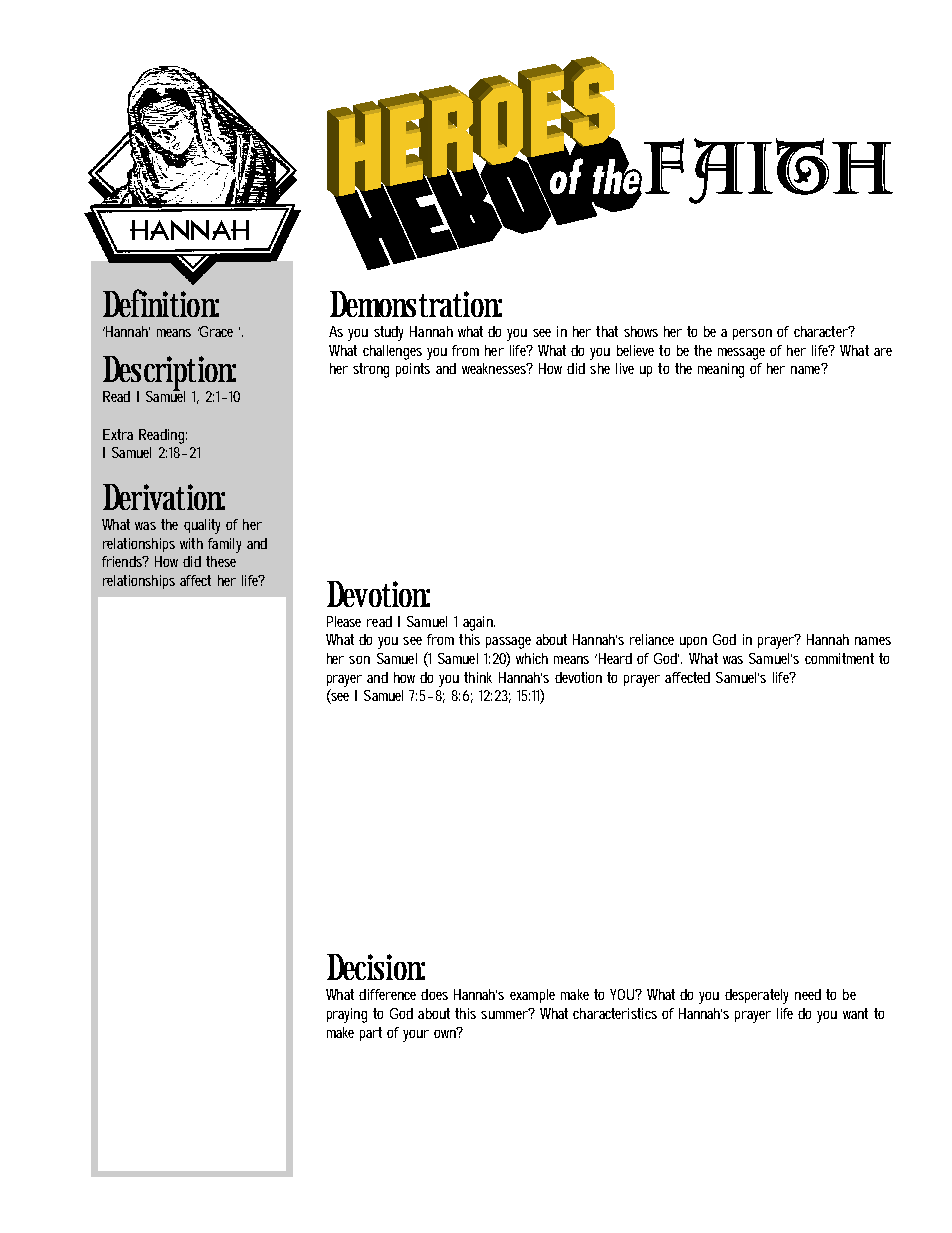 Image resolution: width=952 pixels, height=1233 pixels. What do you see at coordinates (392, 352) in the screenshot?
I see `challenges` at bounding box center [392, 352].
